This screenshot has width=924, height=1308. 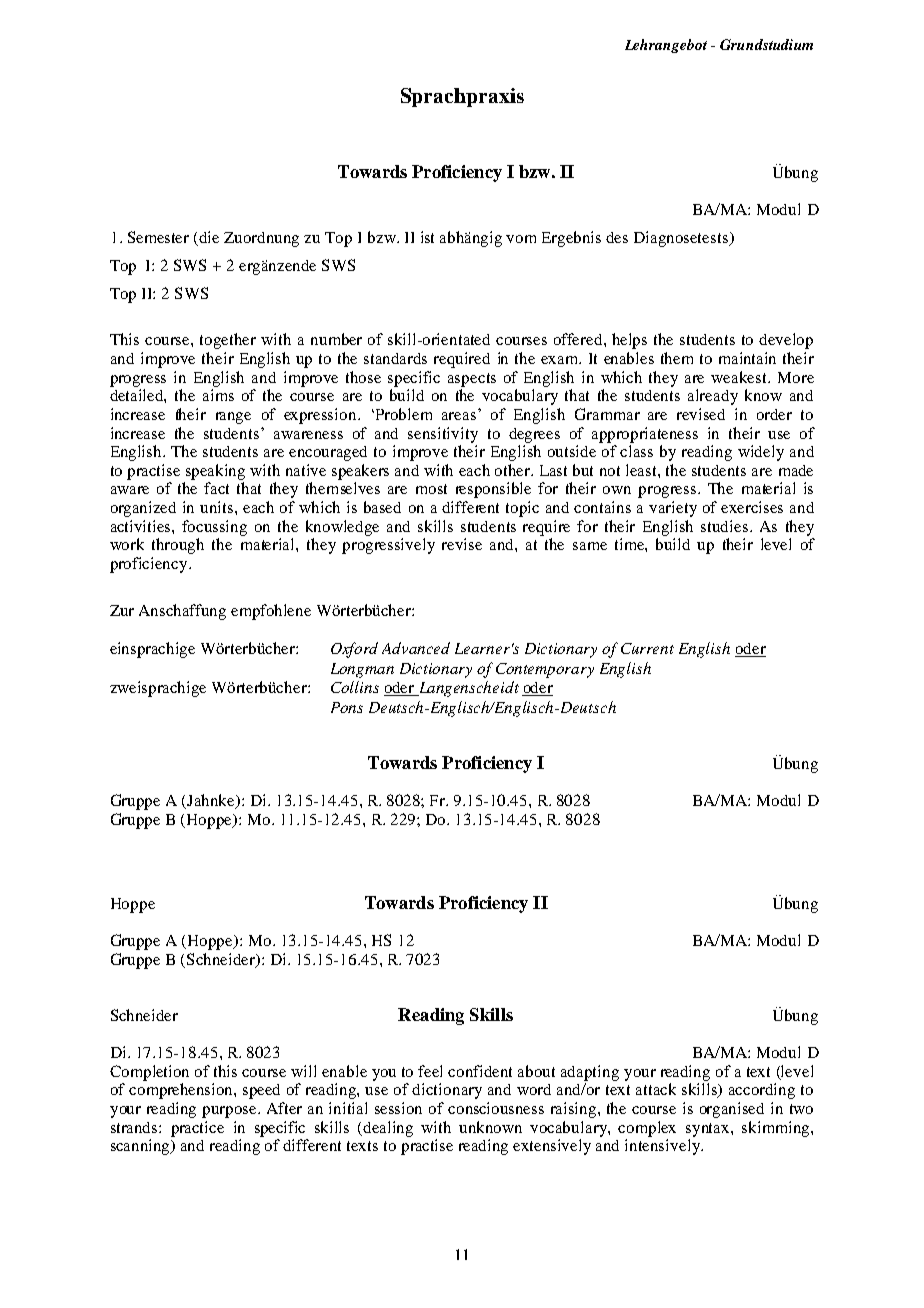 What do you see at coordinates (122, 610) in the screenshot?
I see `Zur` at bounding box center [122, 610].
